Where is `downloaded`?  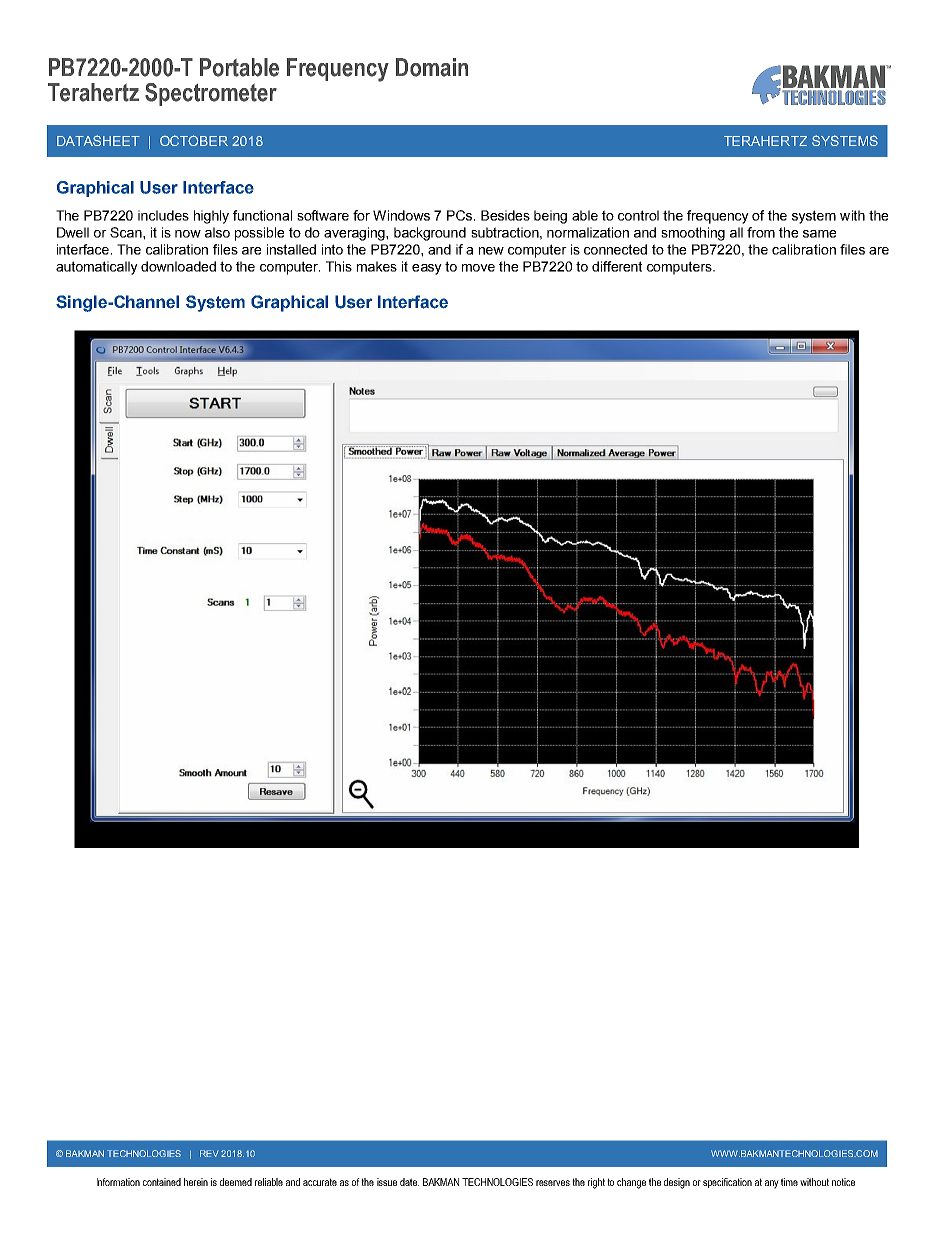
downloaded is located at coordinates (178, 266).
